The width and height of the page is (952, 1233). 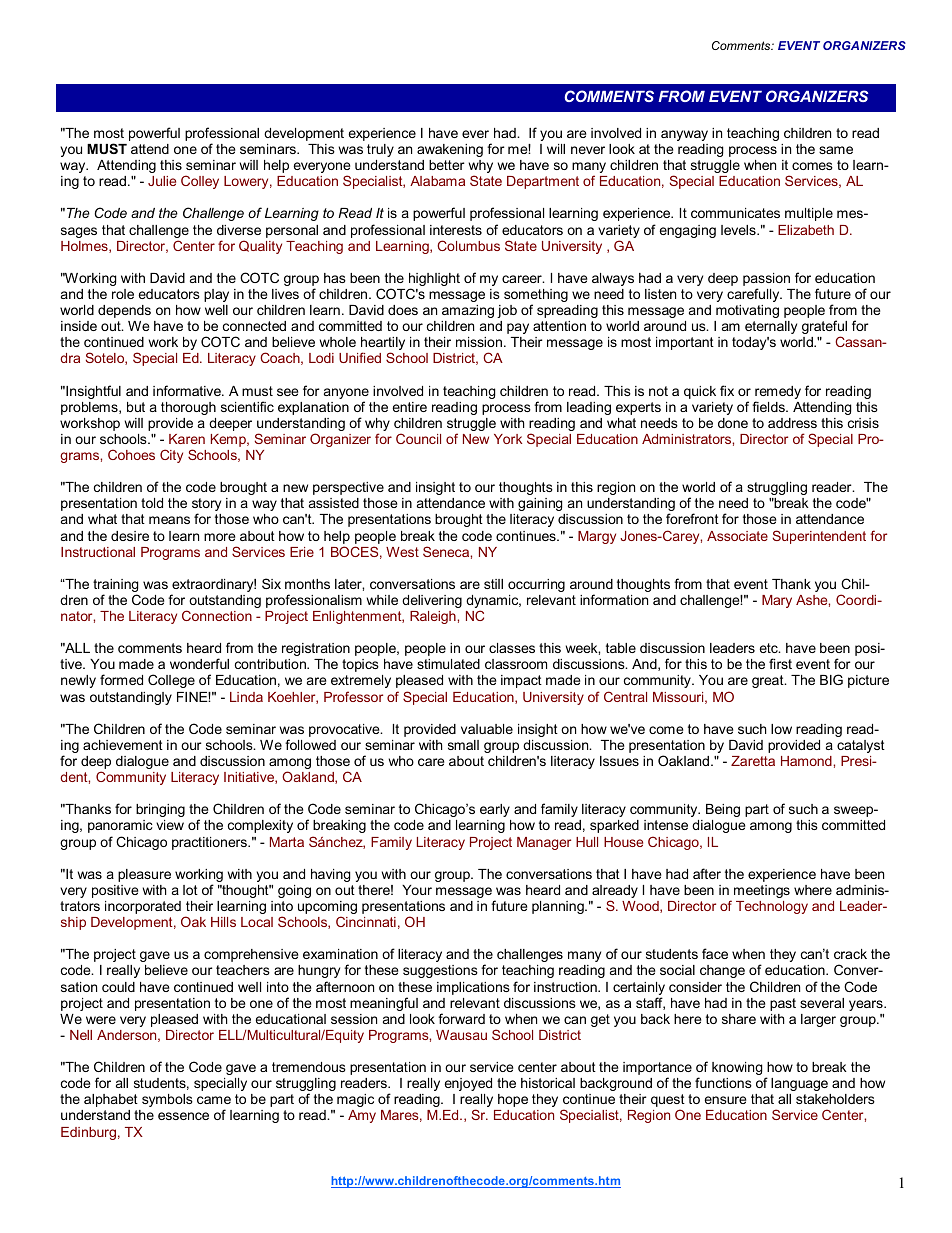 I want to click on Julie, so click(x=162, y=181).
